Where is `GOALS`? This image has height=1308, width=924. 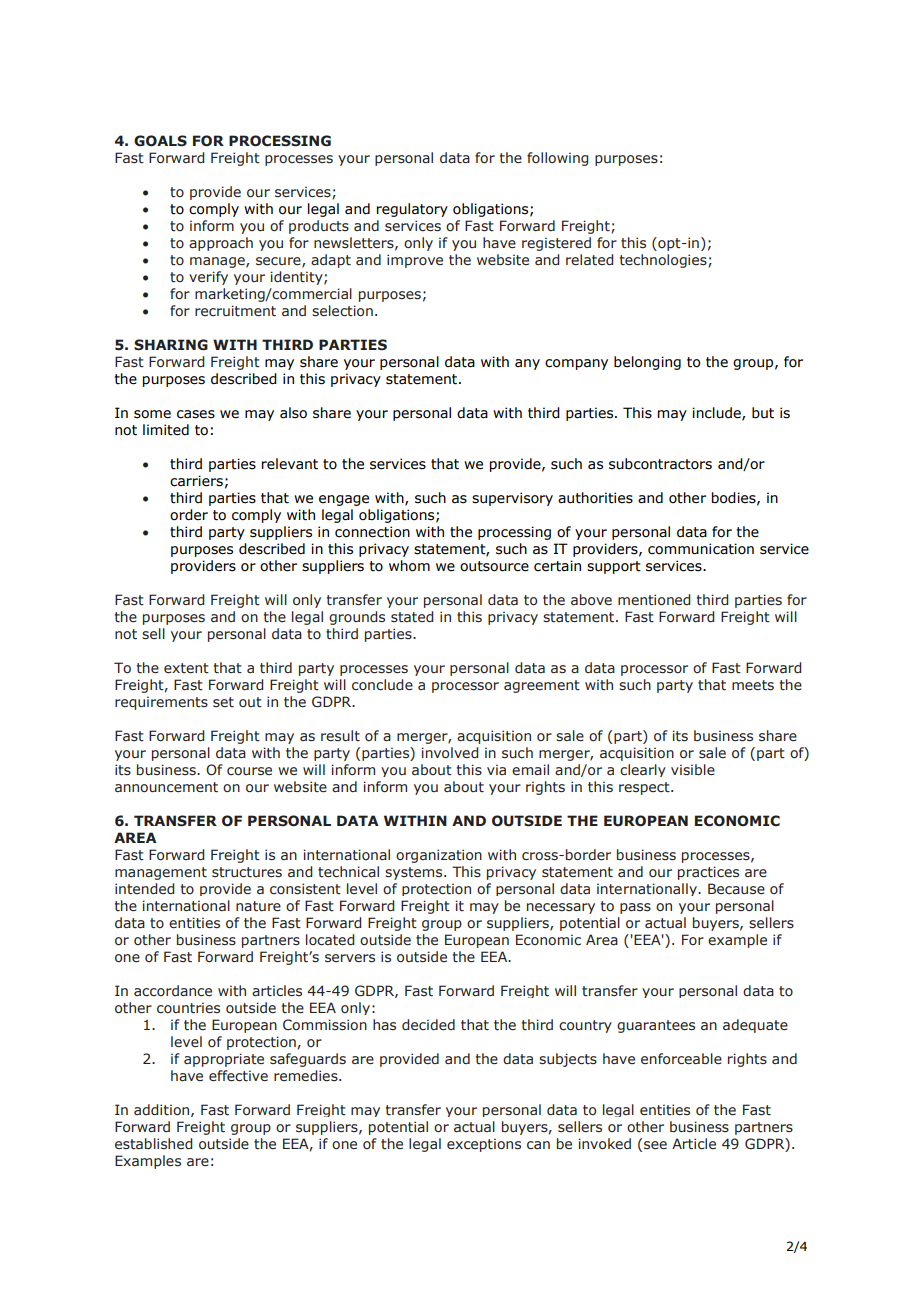 GOALS is located at coordinates (160, 141).
